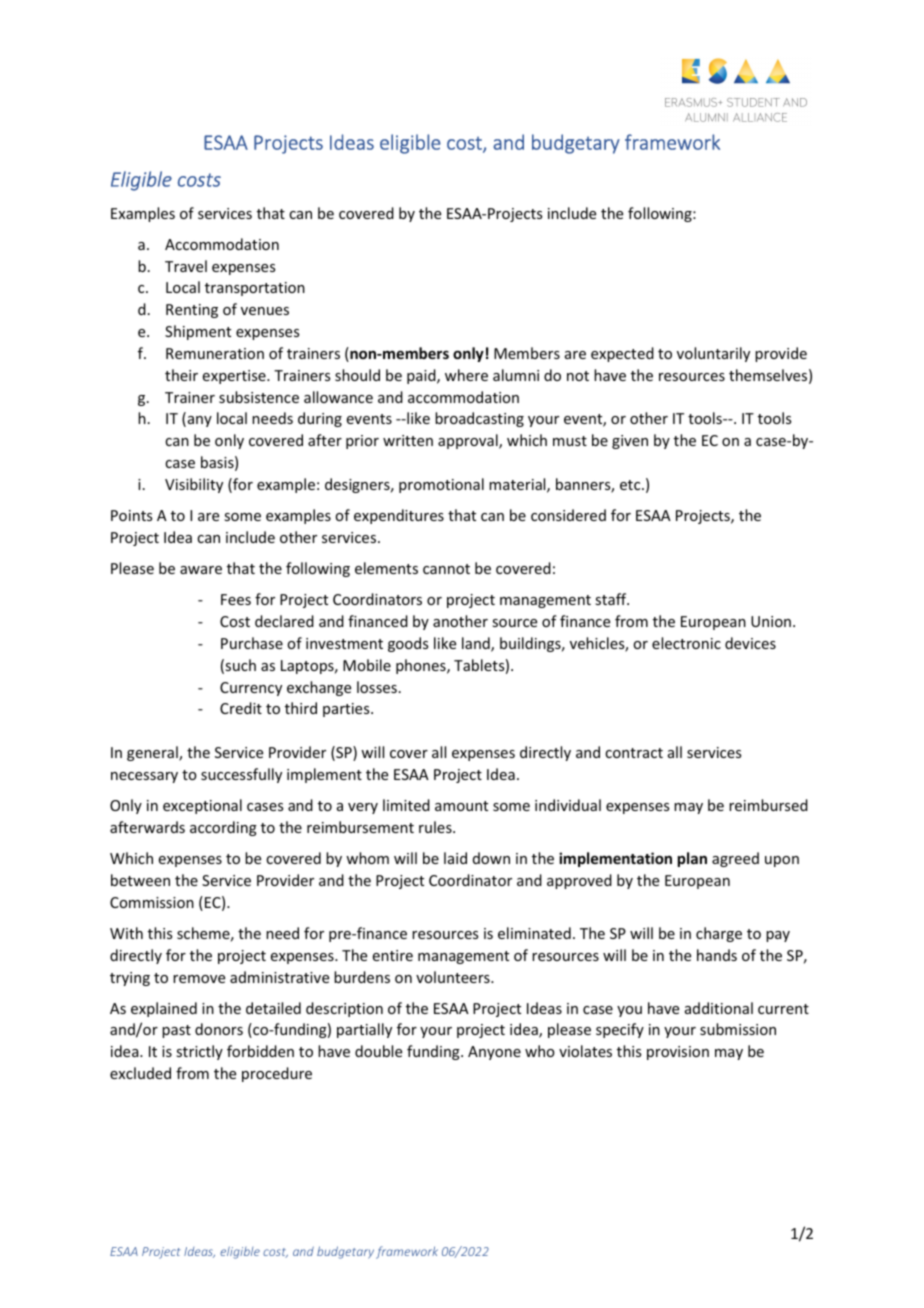 The image size is (924, 1308). Describe the element at coordinates (422, 666) in the page. I see `phones` at that location.
